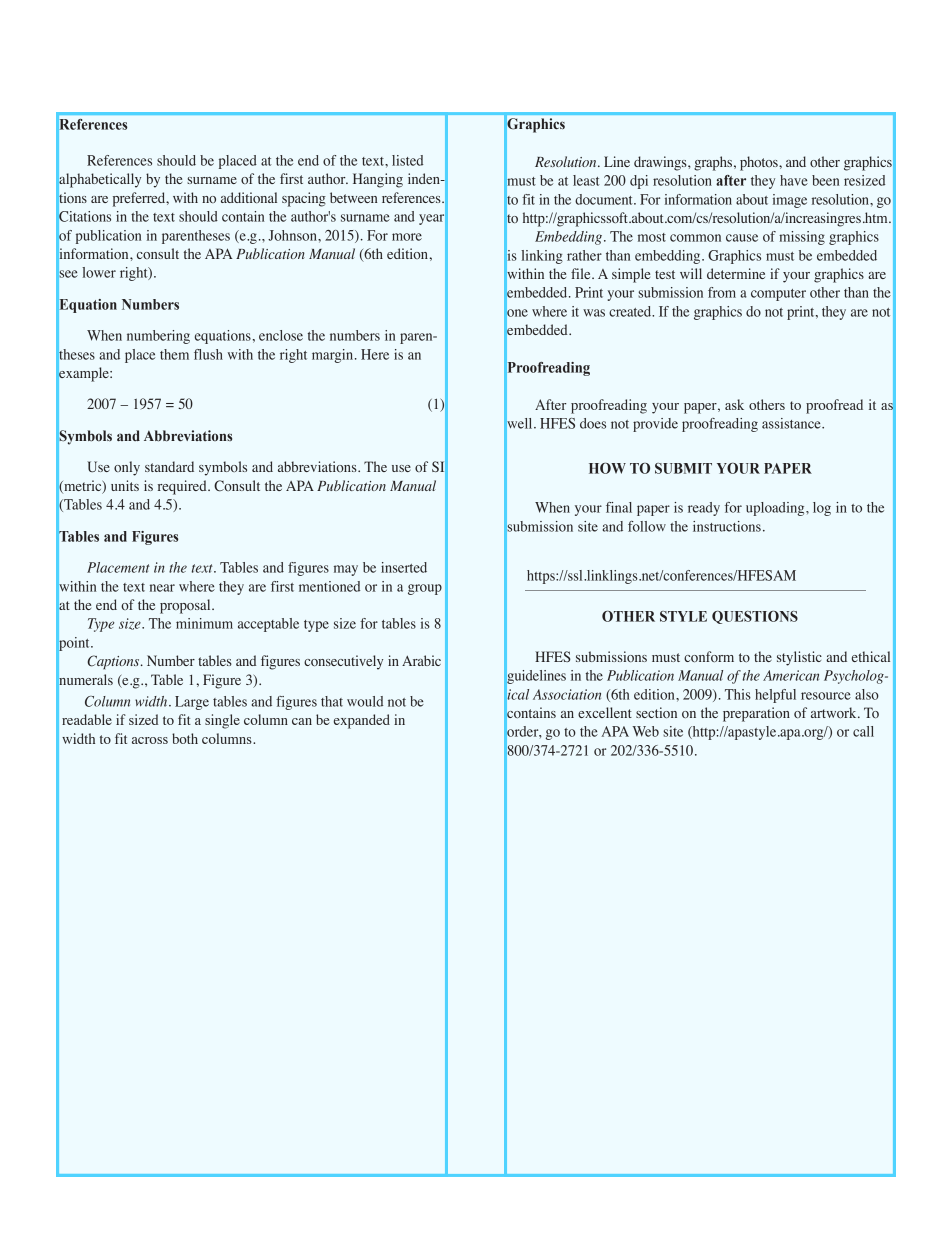 The image size is (952, 1233). I want to click on does, so click(593, 423).
